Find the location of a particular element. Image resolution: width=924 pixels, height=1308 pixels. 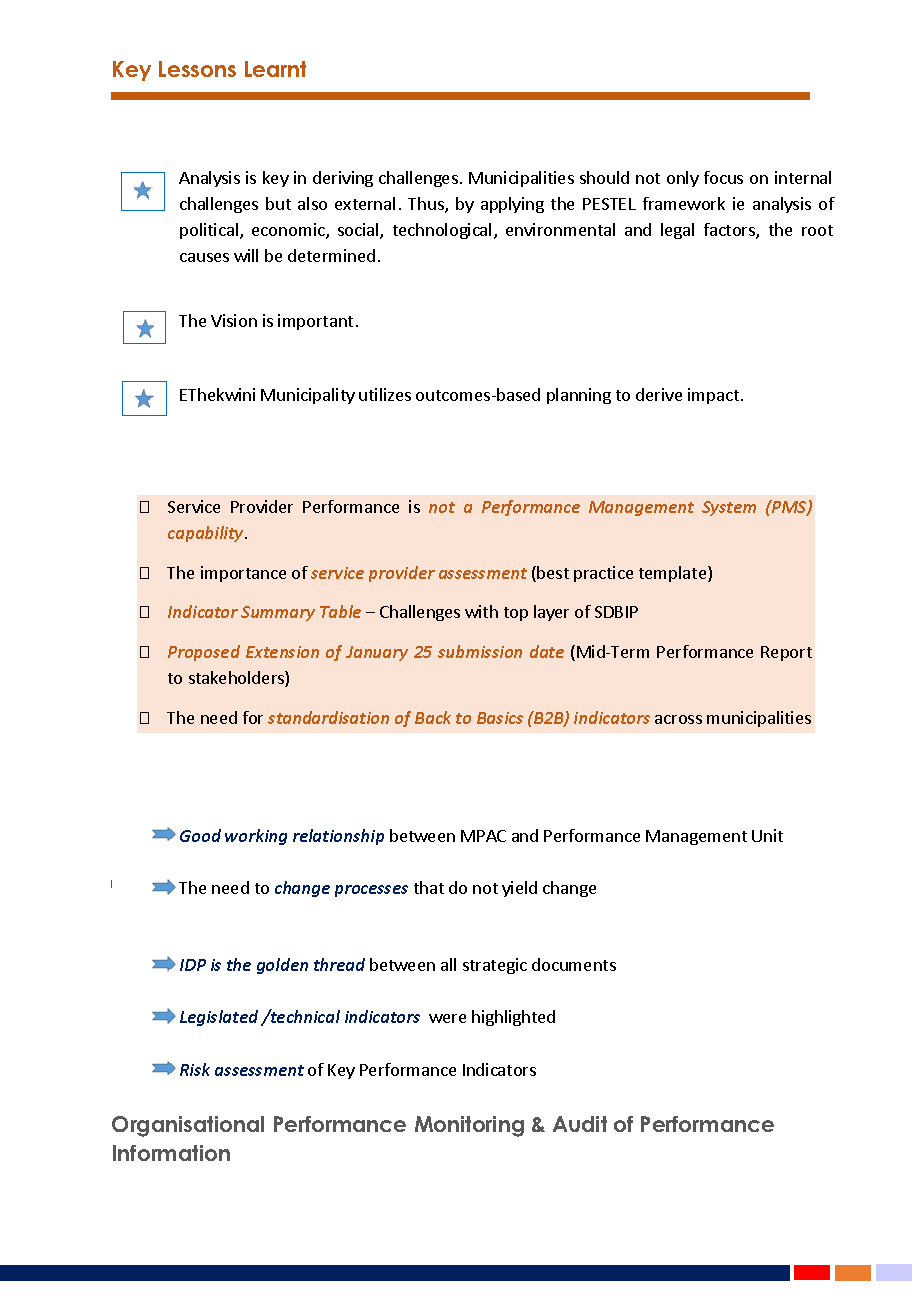

Organisational is located at coordinates (188, 1126).
